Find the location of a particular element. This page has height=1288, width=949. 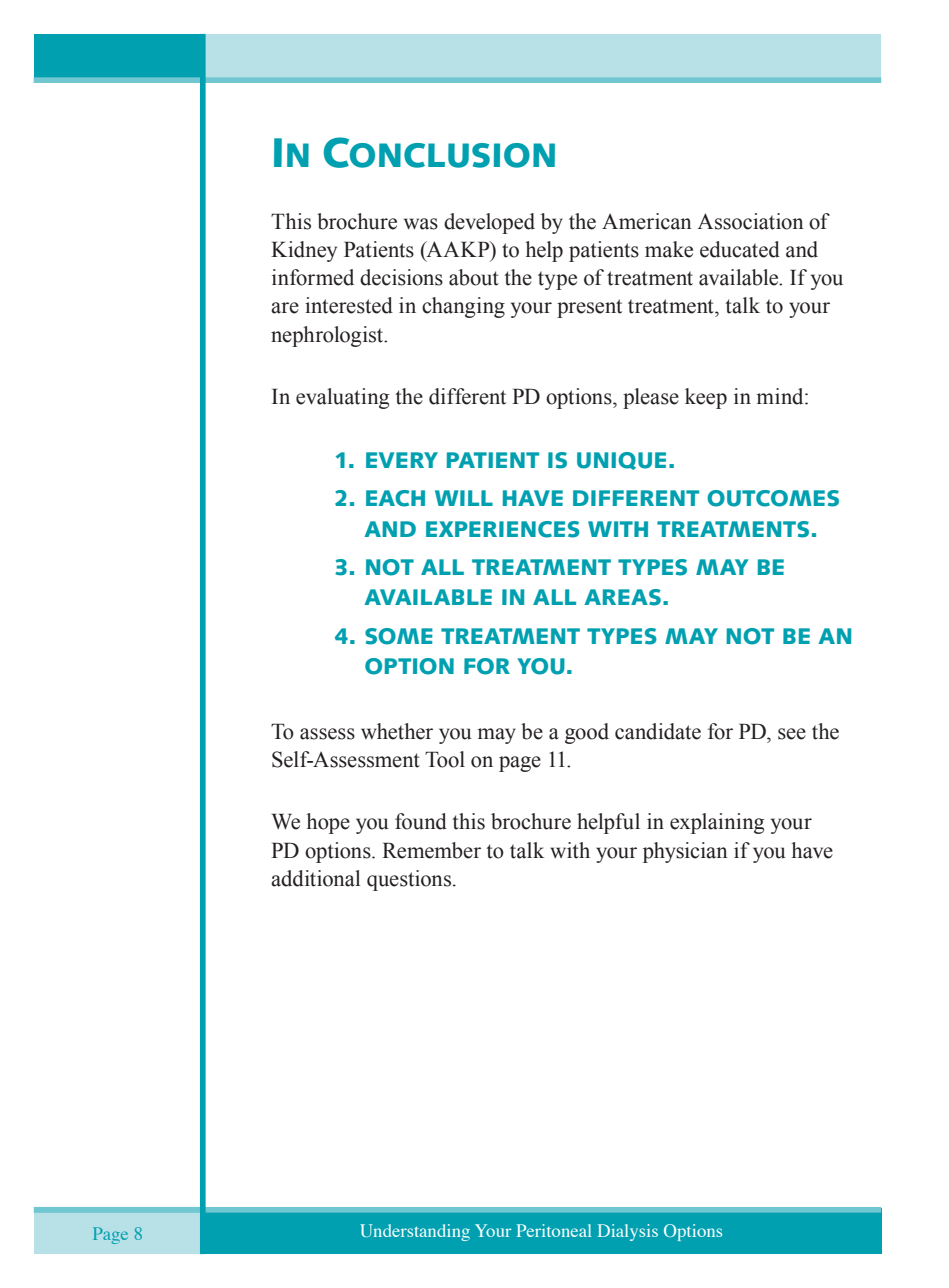

EVERY is located at coordinates (402, 460).
